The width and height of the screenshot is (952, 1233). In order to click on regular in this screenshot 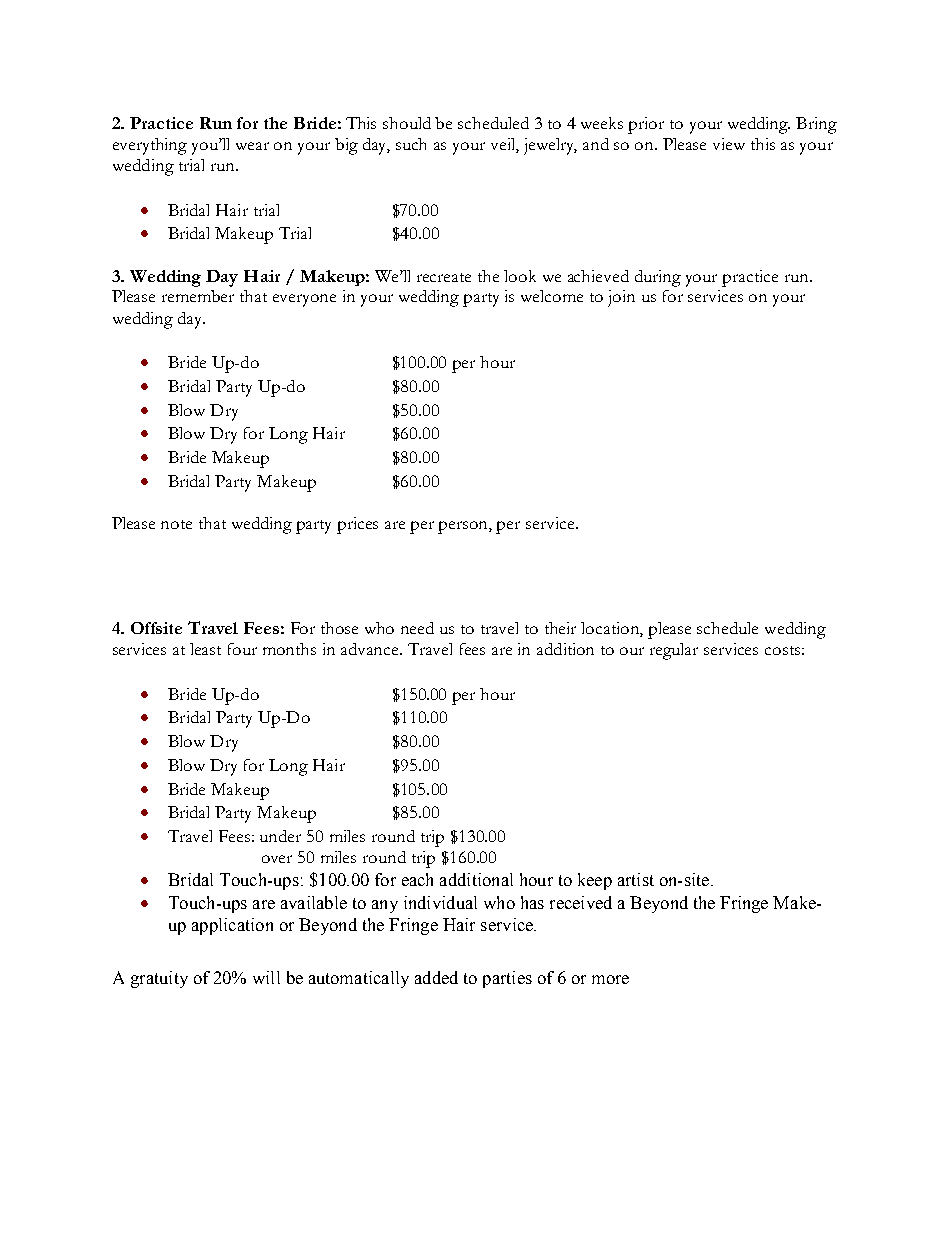, I will do `click(674, 651)`.
